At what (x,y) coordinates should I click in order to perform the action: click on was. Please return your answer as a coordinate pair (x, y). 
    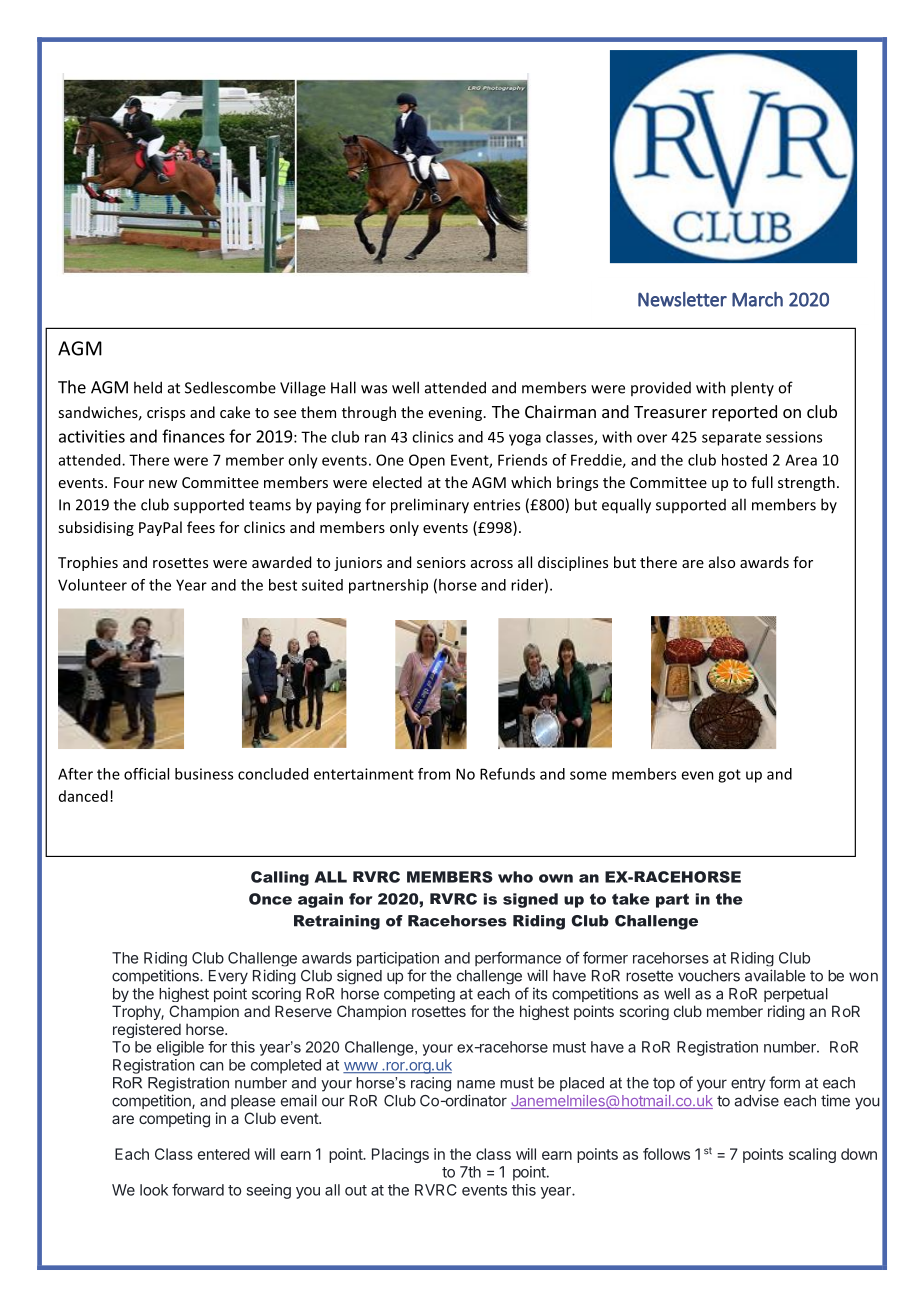
    Looking at the image, I should click on (374, 389).
